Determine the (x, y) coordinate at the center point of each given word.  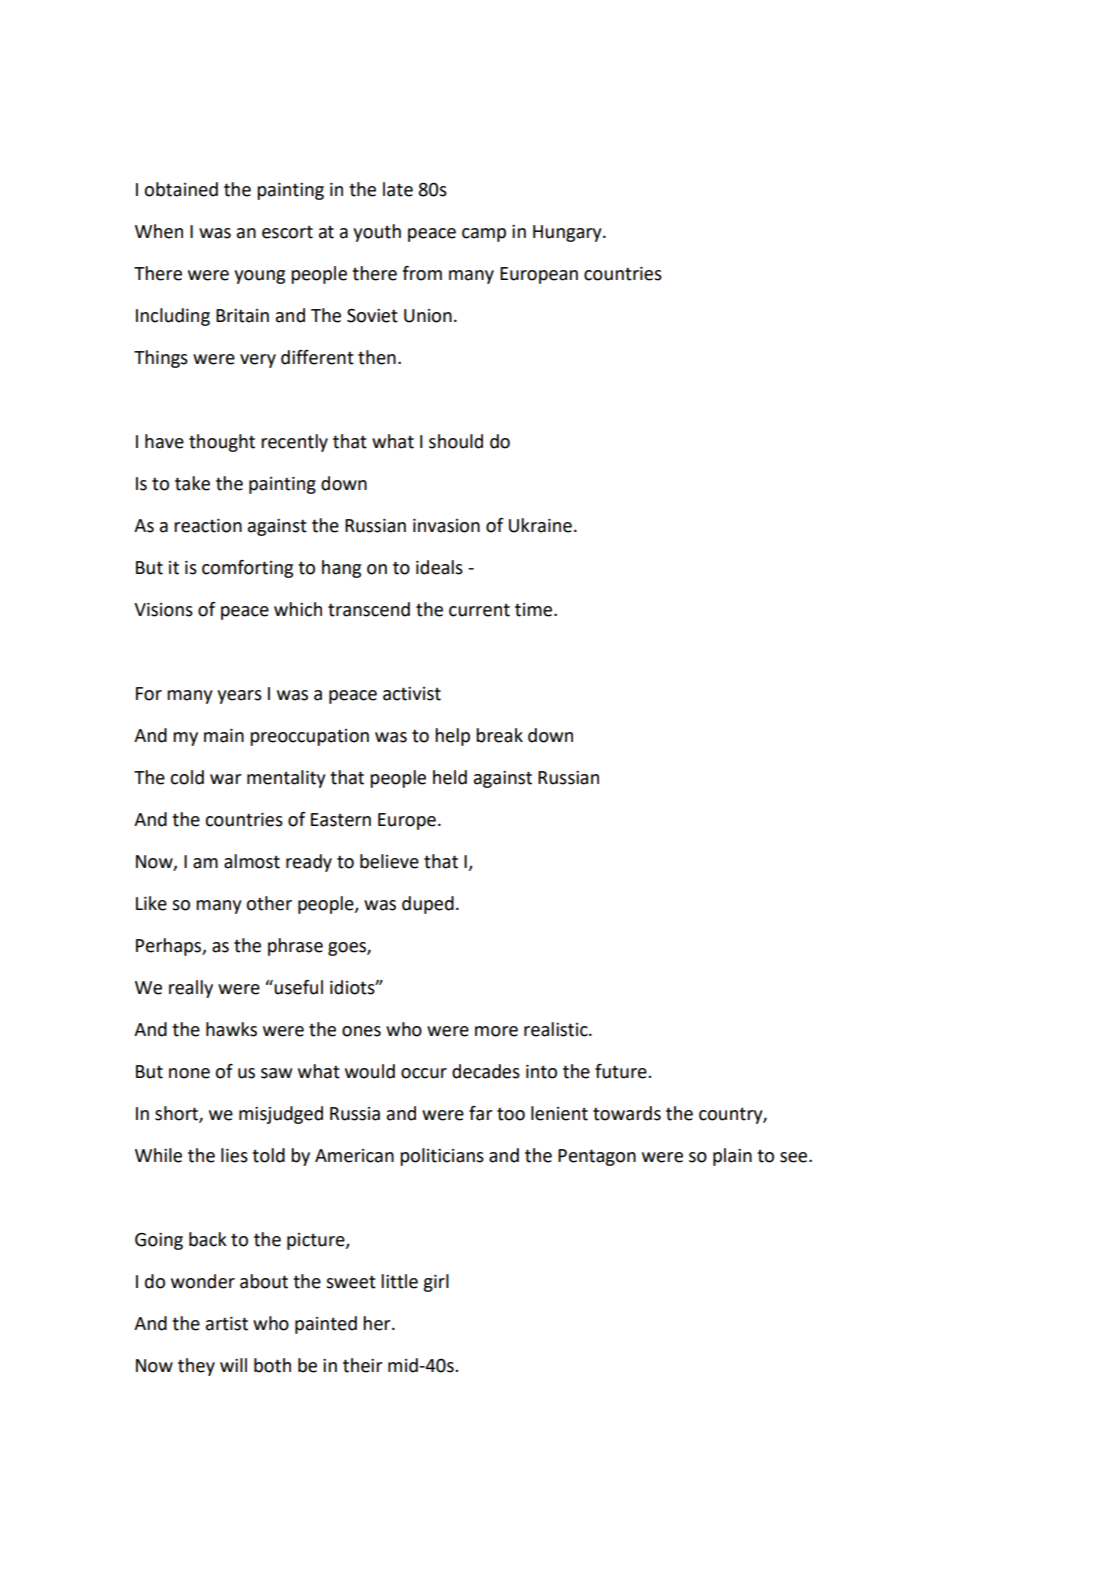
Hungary (568, 233)
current (479, 610)
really (191, 989)
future (622, 1071)
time (535, 610)
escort (287, 232)
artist (227, 1324)
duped (428, 905)
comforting (247, 569)
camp (484, 235)
